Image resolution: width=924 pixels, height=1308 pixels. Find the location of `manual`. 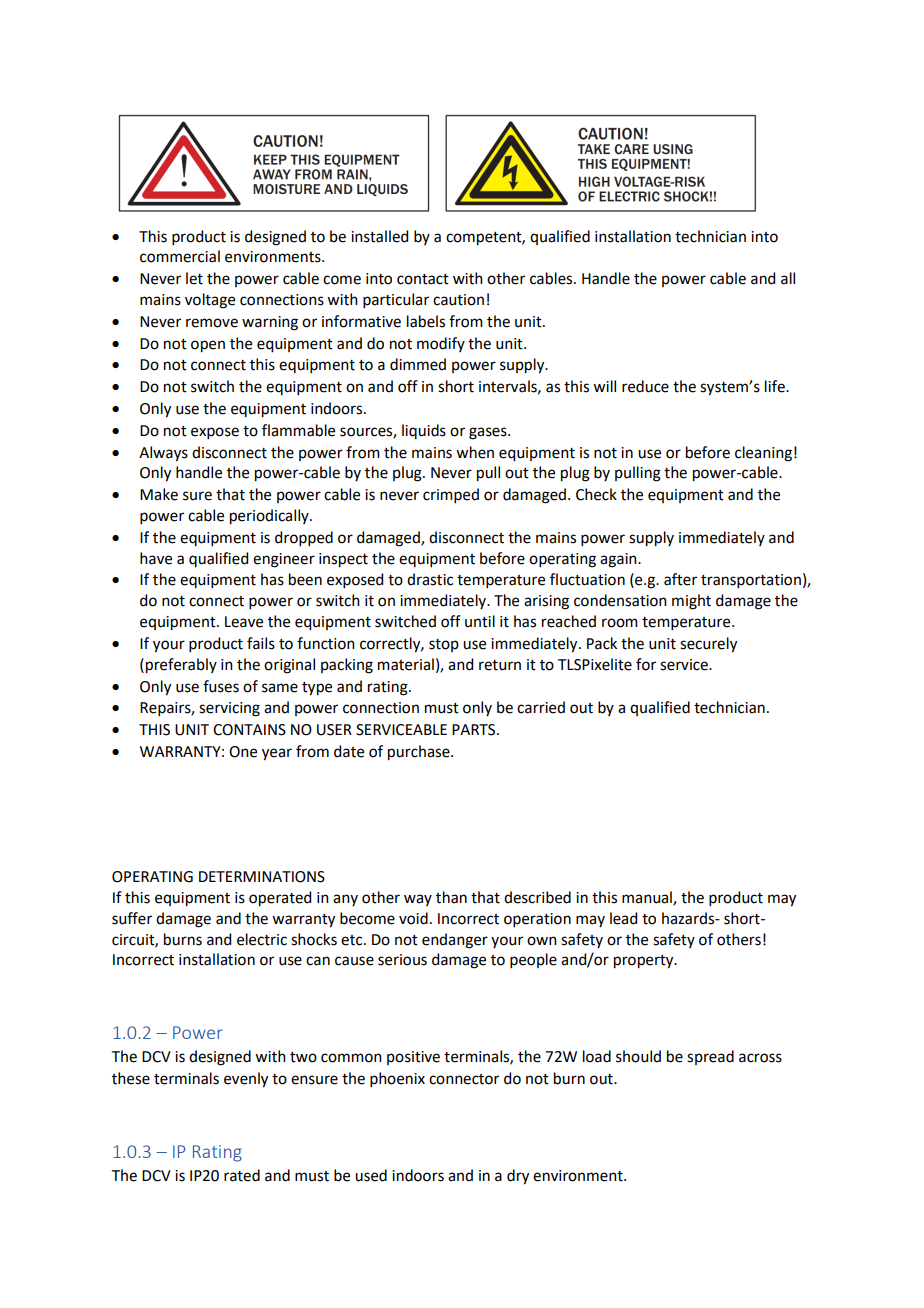

manual is located at coordinates (648, 898).
